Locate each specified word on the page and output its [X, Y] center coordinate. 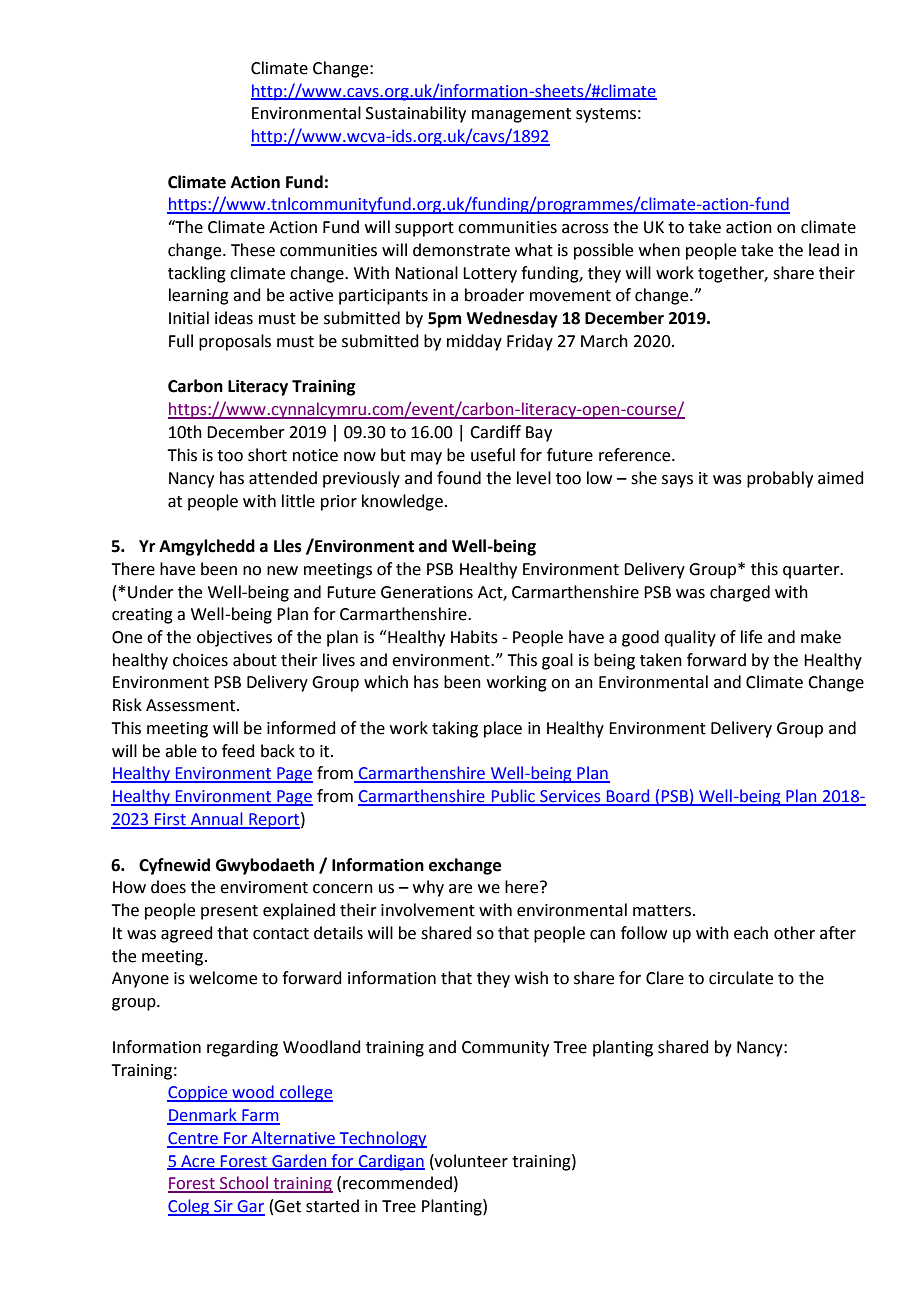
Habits [474, 637]
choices [200, 660]
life [751, 637]
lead [824, 250]
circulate [741, 978]
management [521, 115]
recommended [397, 1183]
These [253, 250]
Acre [198, 1162]
